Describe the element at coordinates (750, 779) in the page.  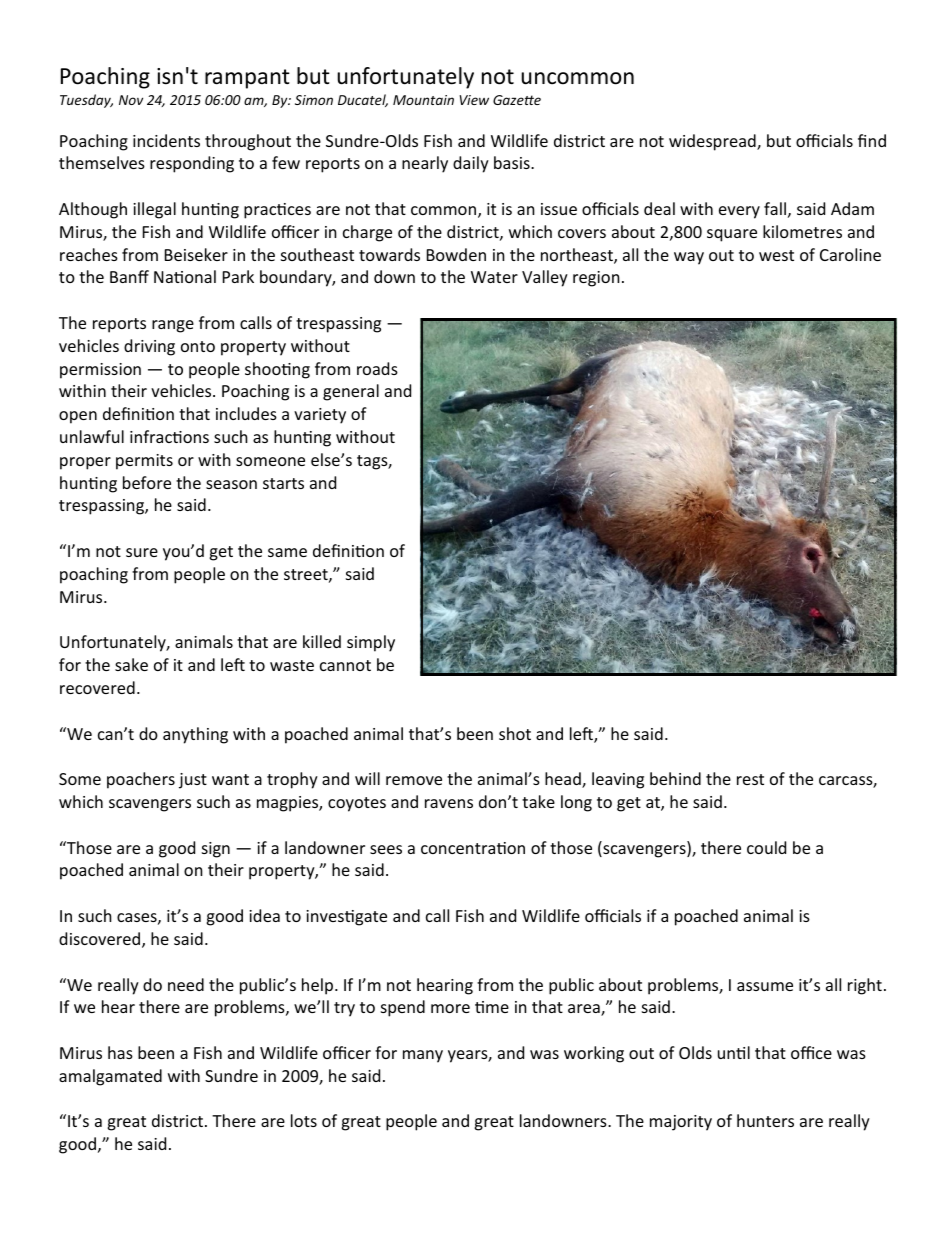
I see `rest` at that location.
